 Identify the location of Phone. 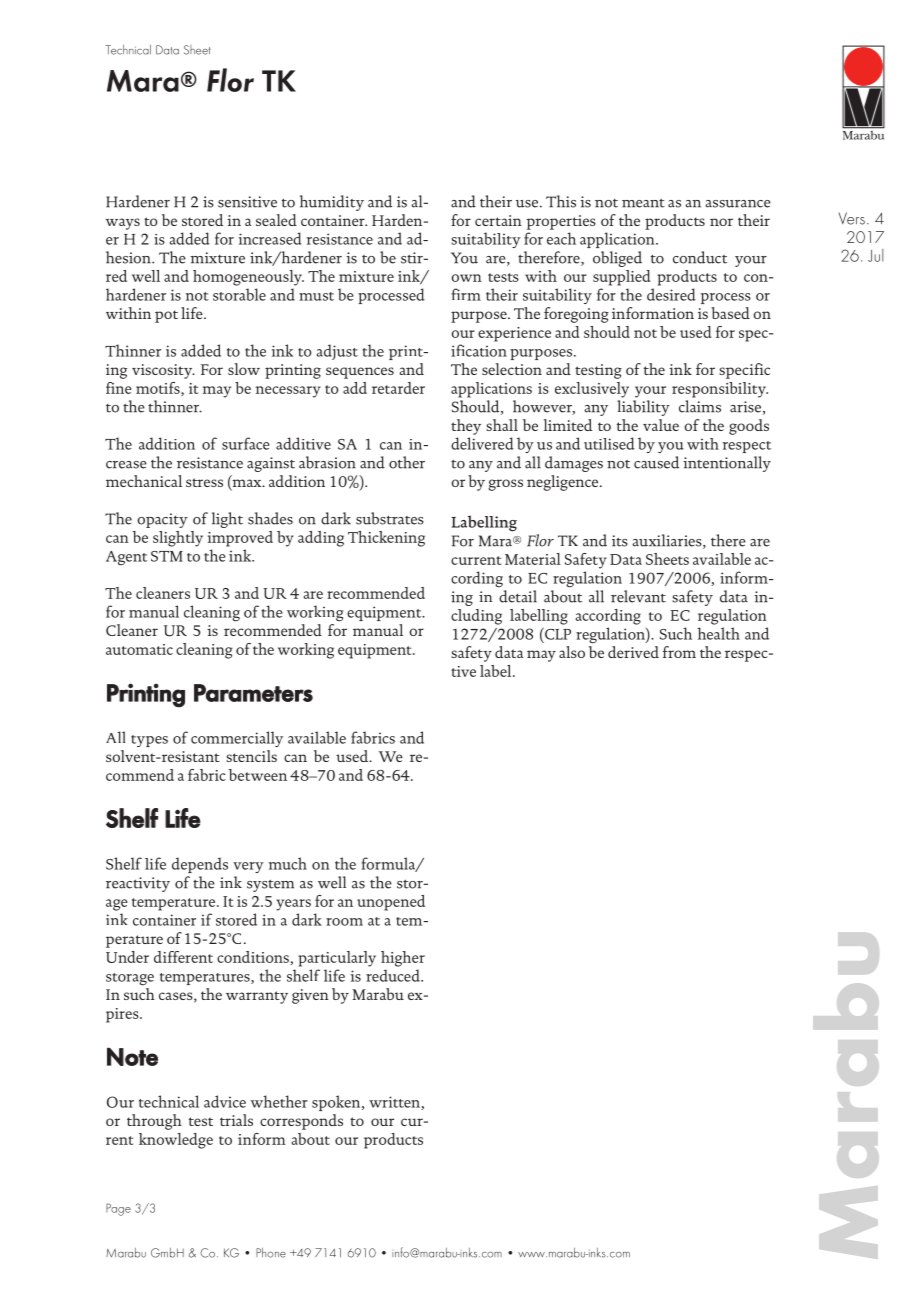
(271, 1253).
